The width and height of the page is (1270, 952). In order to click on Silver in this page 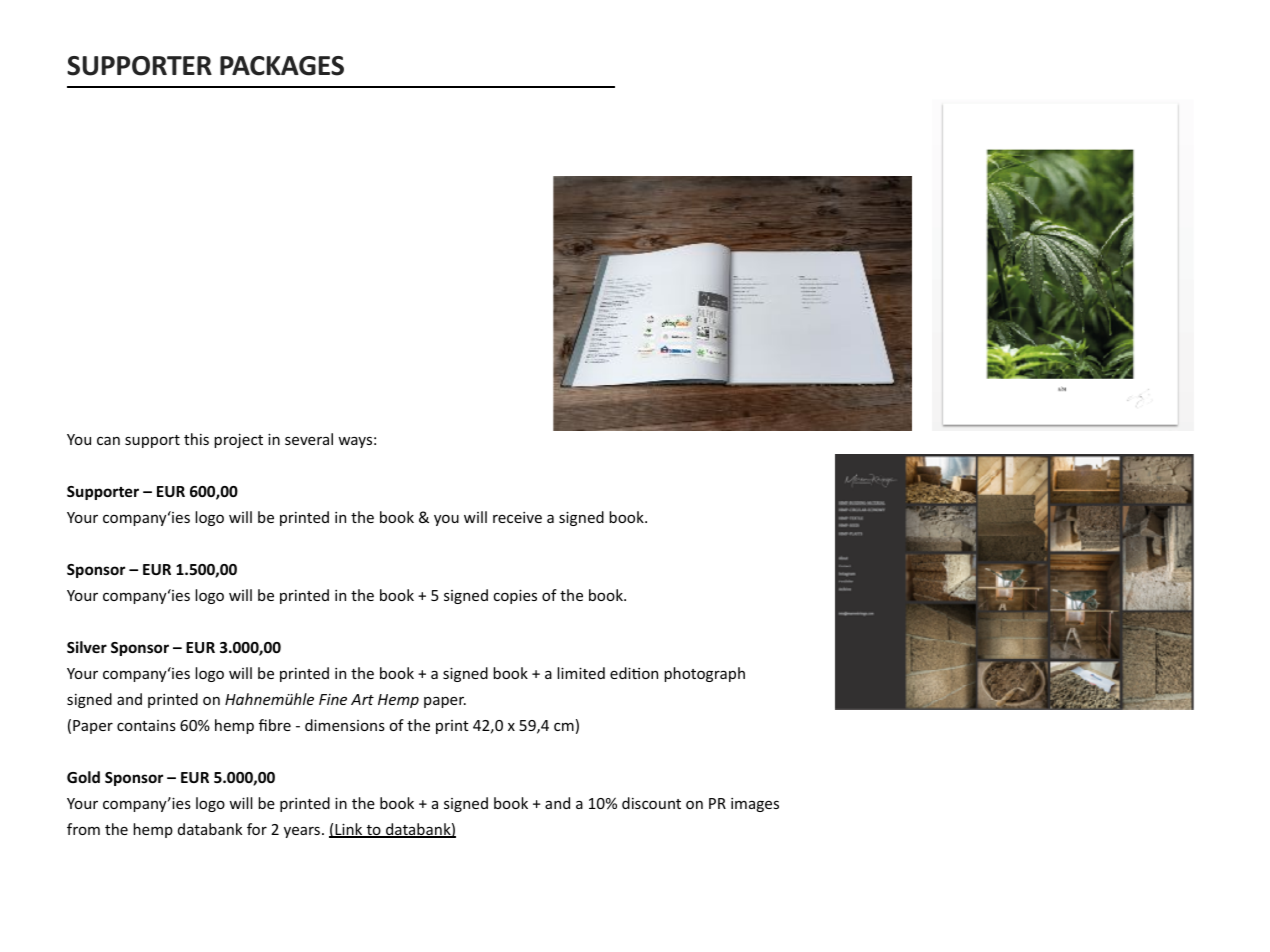, I will do `click(87, 647)`.
